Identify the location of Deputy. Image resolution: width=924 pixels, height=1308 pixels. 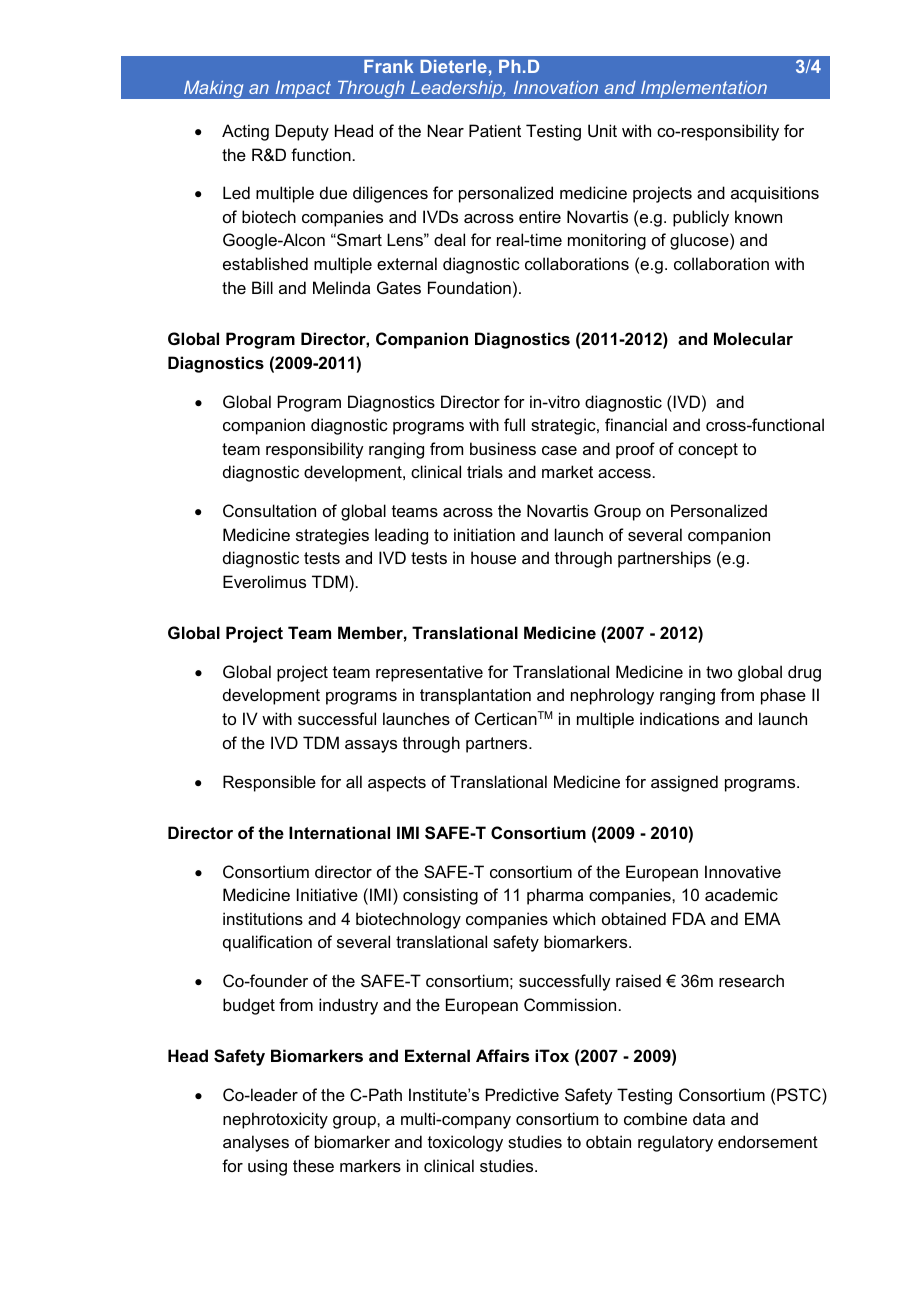
(302, 132).
